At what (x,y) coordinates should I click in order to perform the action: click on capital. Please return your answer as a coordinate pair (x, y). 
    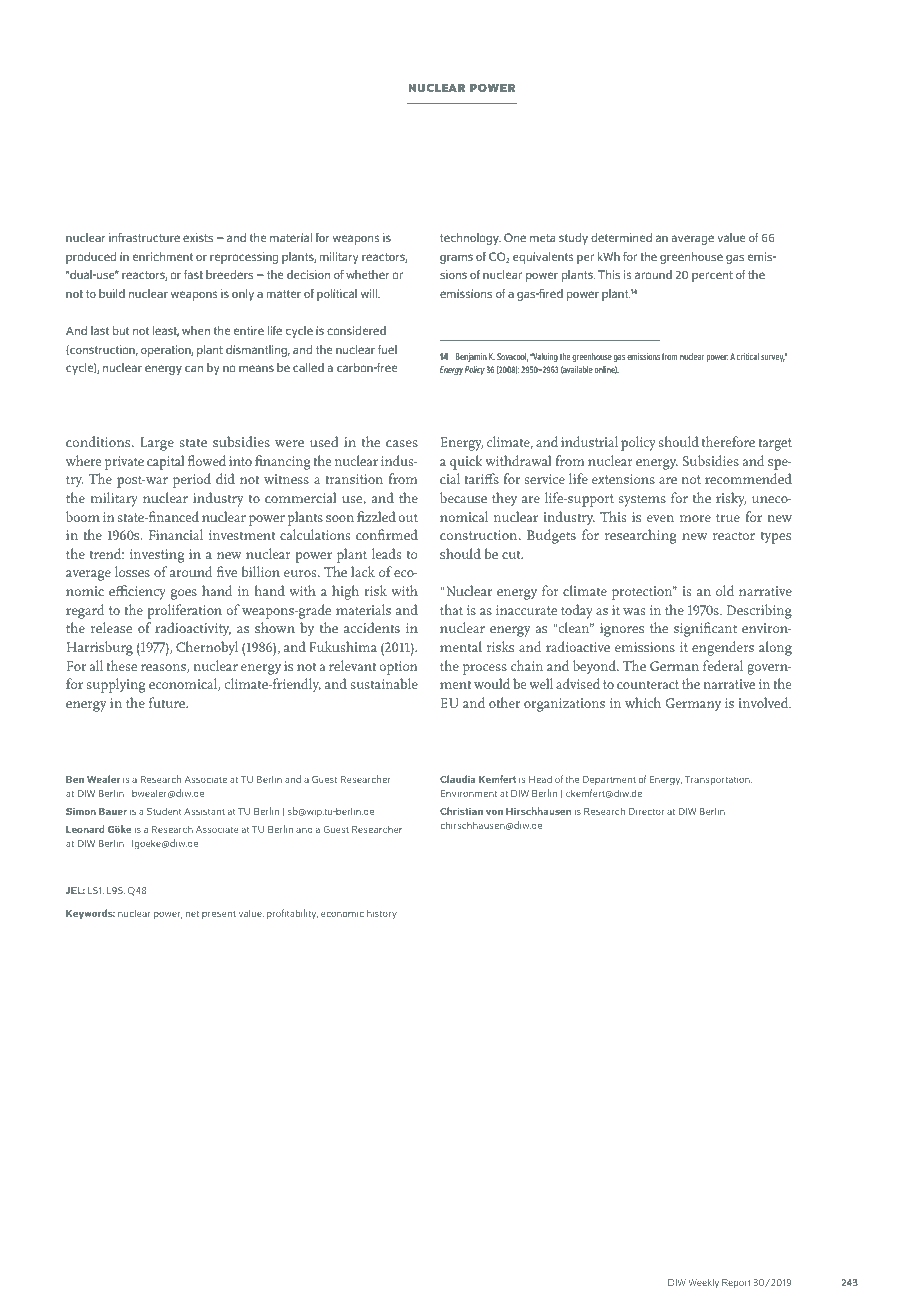
    Looking at the image, I should click on (166, 462).
